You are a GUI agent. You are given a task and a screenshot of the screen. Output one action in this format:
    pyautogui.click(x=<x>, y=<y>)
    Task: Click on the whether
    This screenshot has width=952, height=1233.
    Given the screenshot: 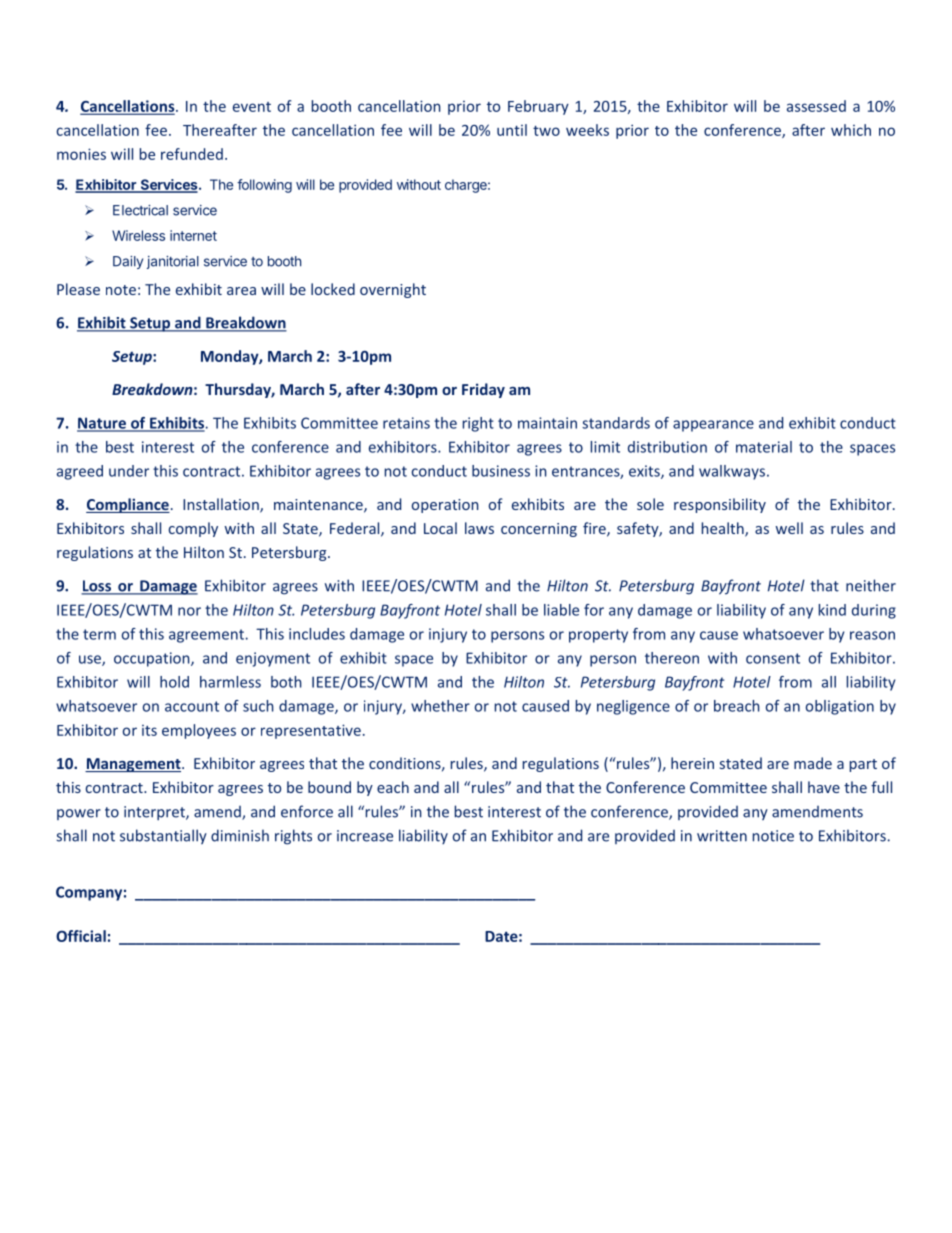 What is the action you would take?
    pyautogui.click(x=440, y=706)
